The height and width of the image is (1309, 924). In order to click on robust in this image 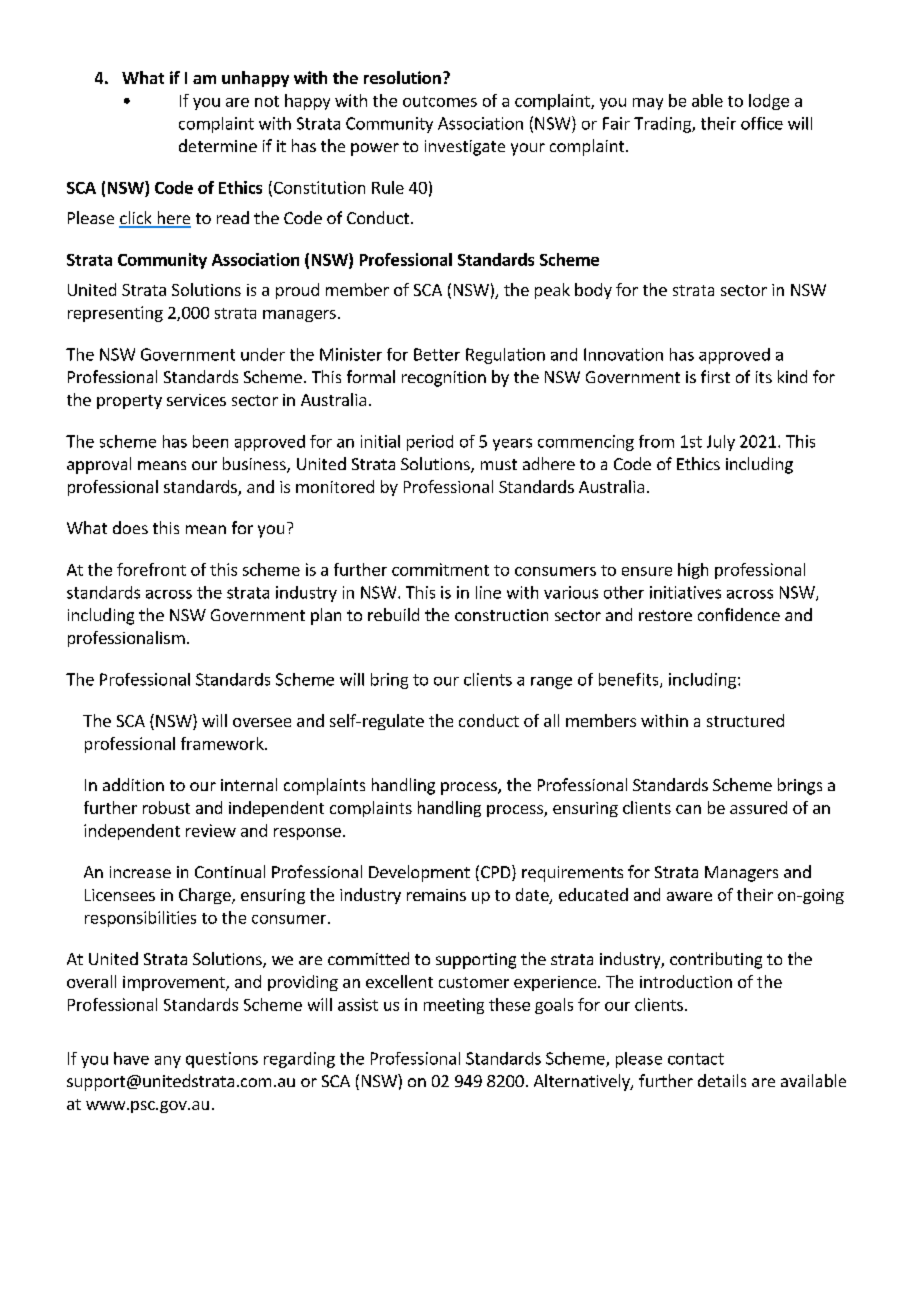, I will do `click(166, 807)`.
